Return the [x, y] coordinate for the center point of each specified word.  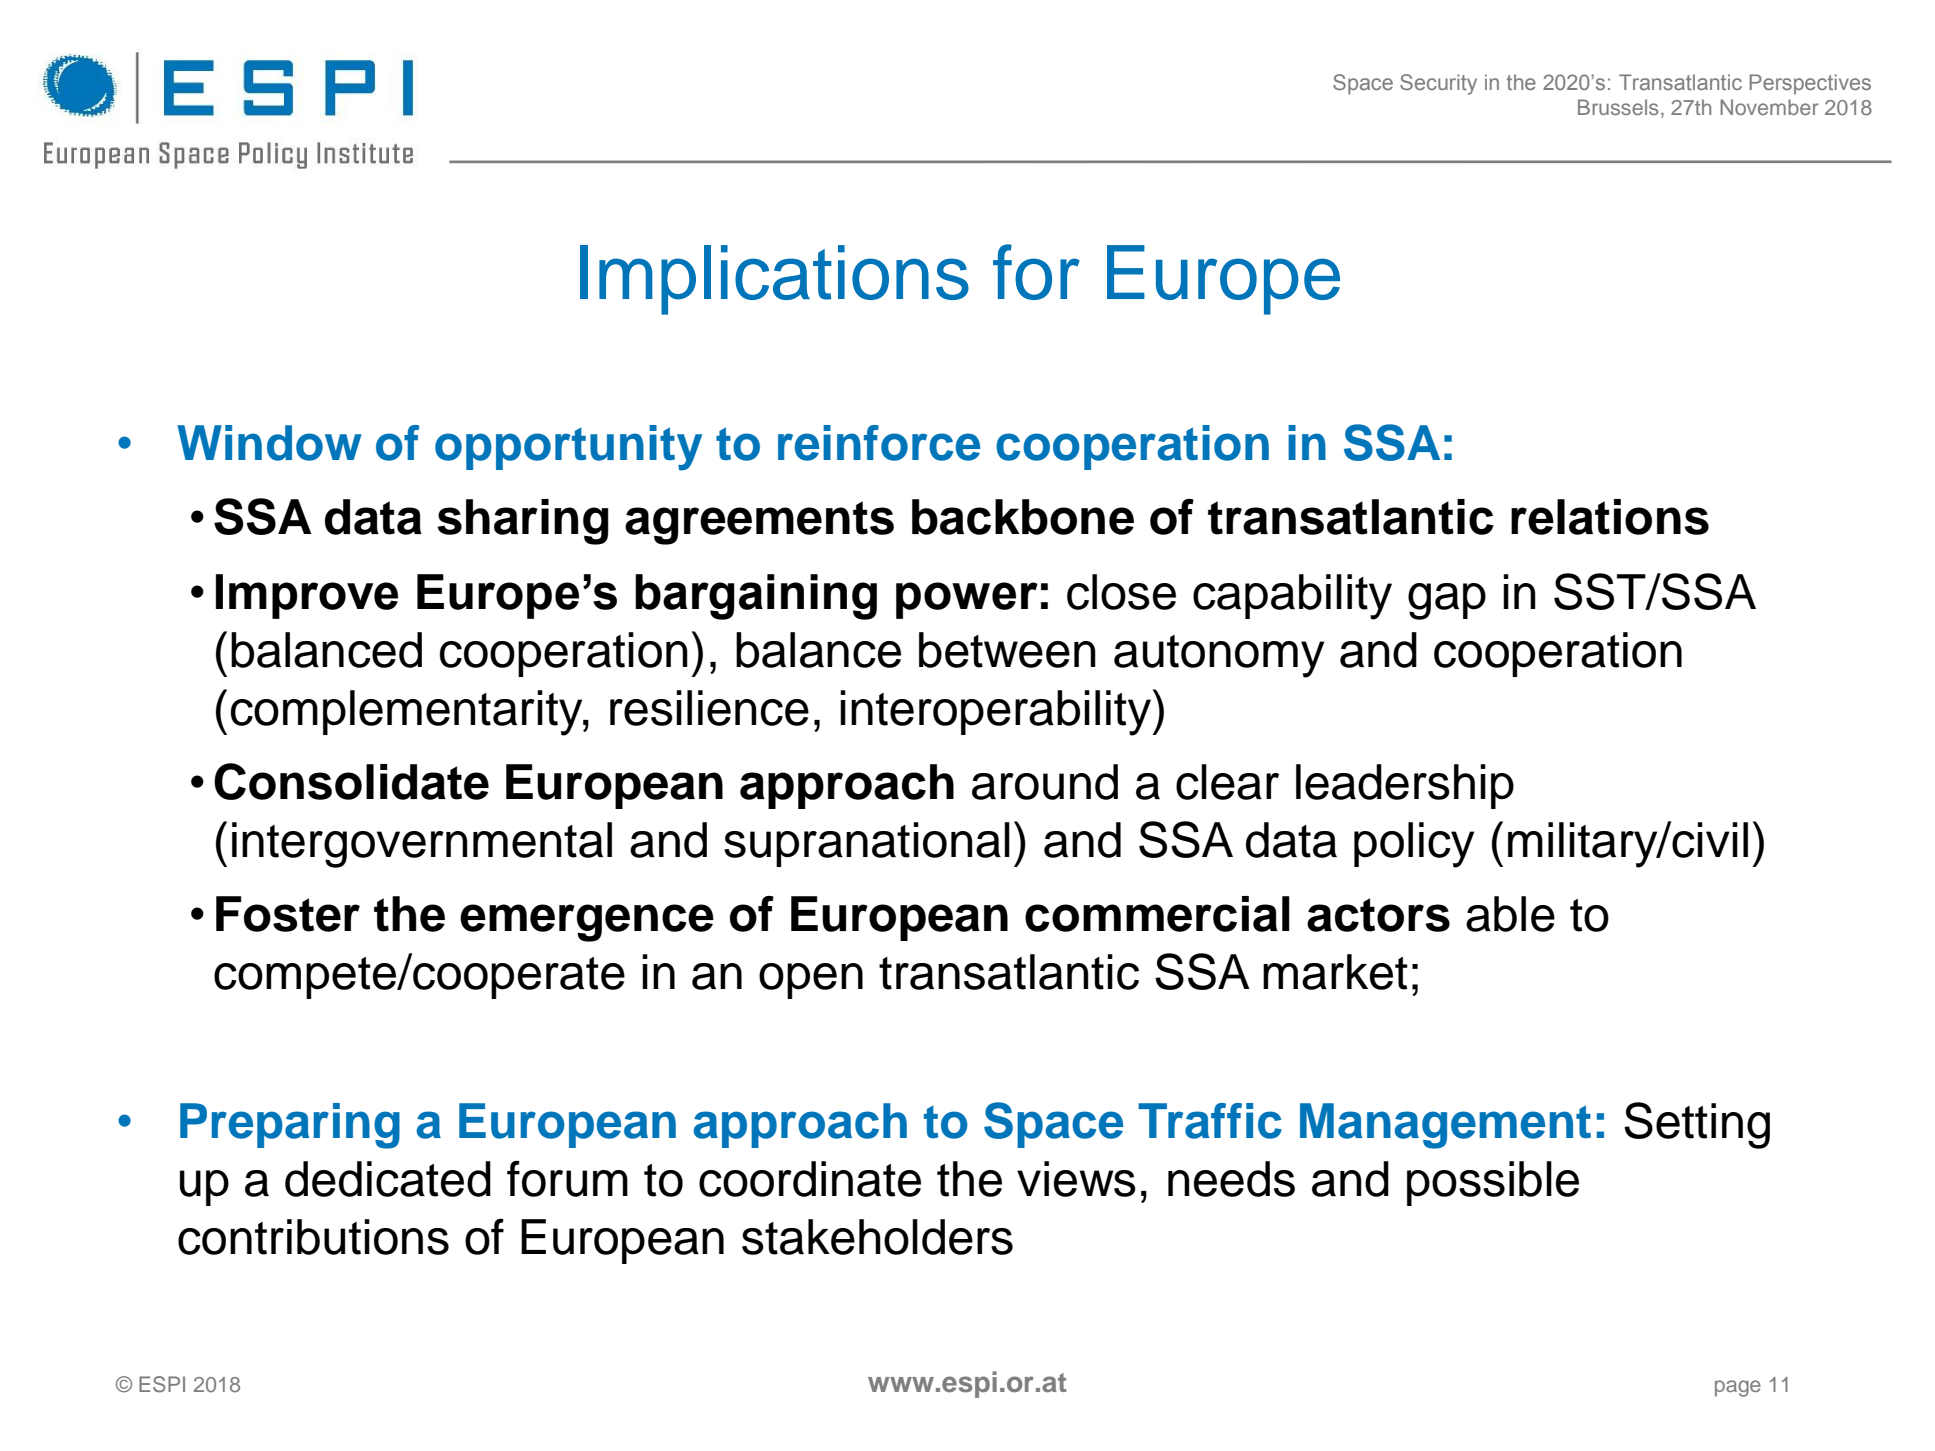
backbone [1023, 517]
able [1510, 914]
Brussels [1618, 107]
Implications [774, 280]
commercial [1157, 914]
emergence [587, 923]
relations [1610, 517]
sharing [523, 522]
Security [1438, 84]
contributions [313, 1237]
